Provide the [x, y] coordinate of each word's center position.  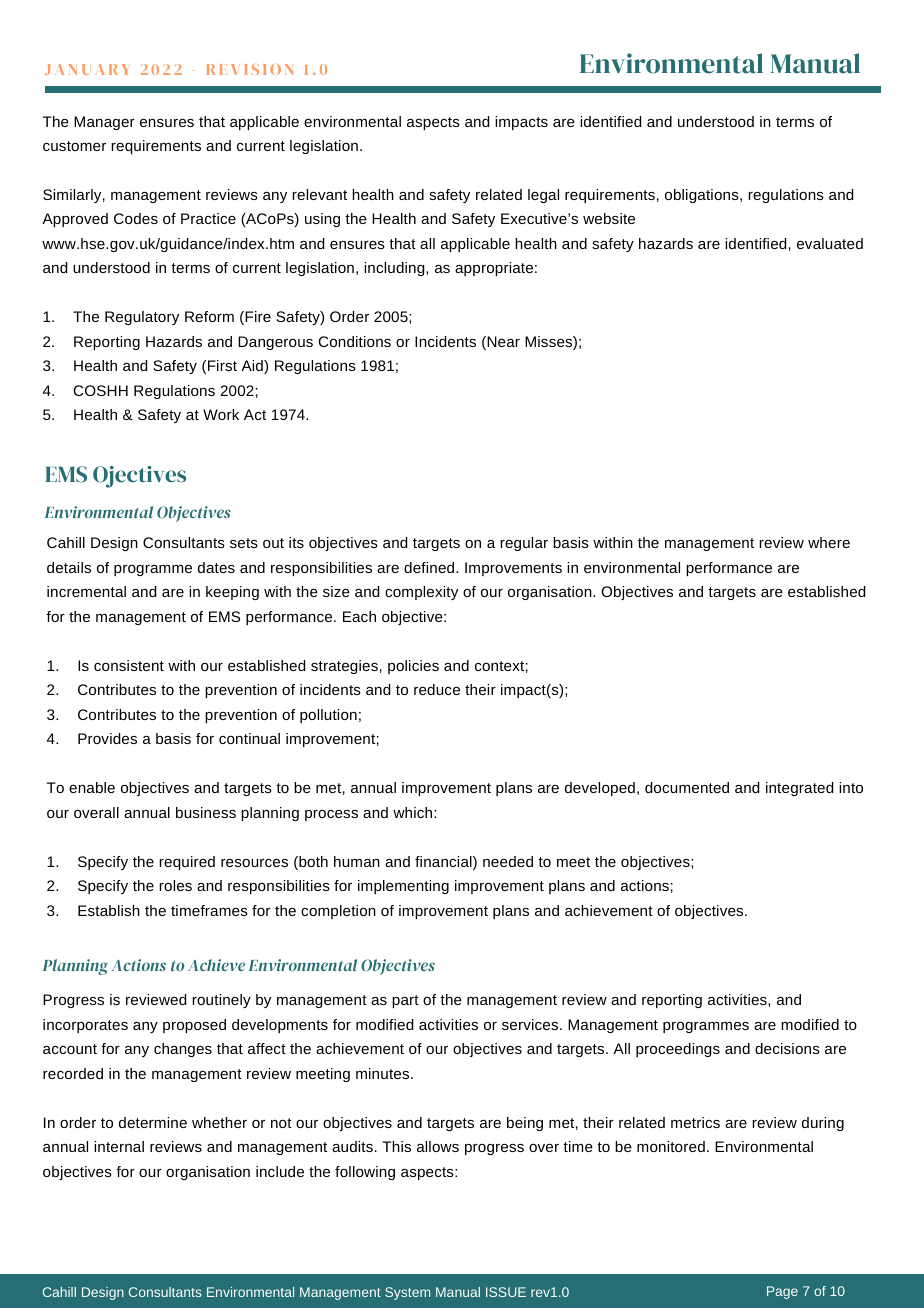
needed [508, 861]
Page [782, 1292]
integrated [800, 789]
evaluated [830, 243]
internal [119, 1146]
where [829, 542]
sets [244, 543]
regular [524, 544]
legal [543, 196]
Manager [104, 123]
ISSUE [506, 1292]
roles [175, 885]
